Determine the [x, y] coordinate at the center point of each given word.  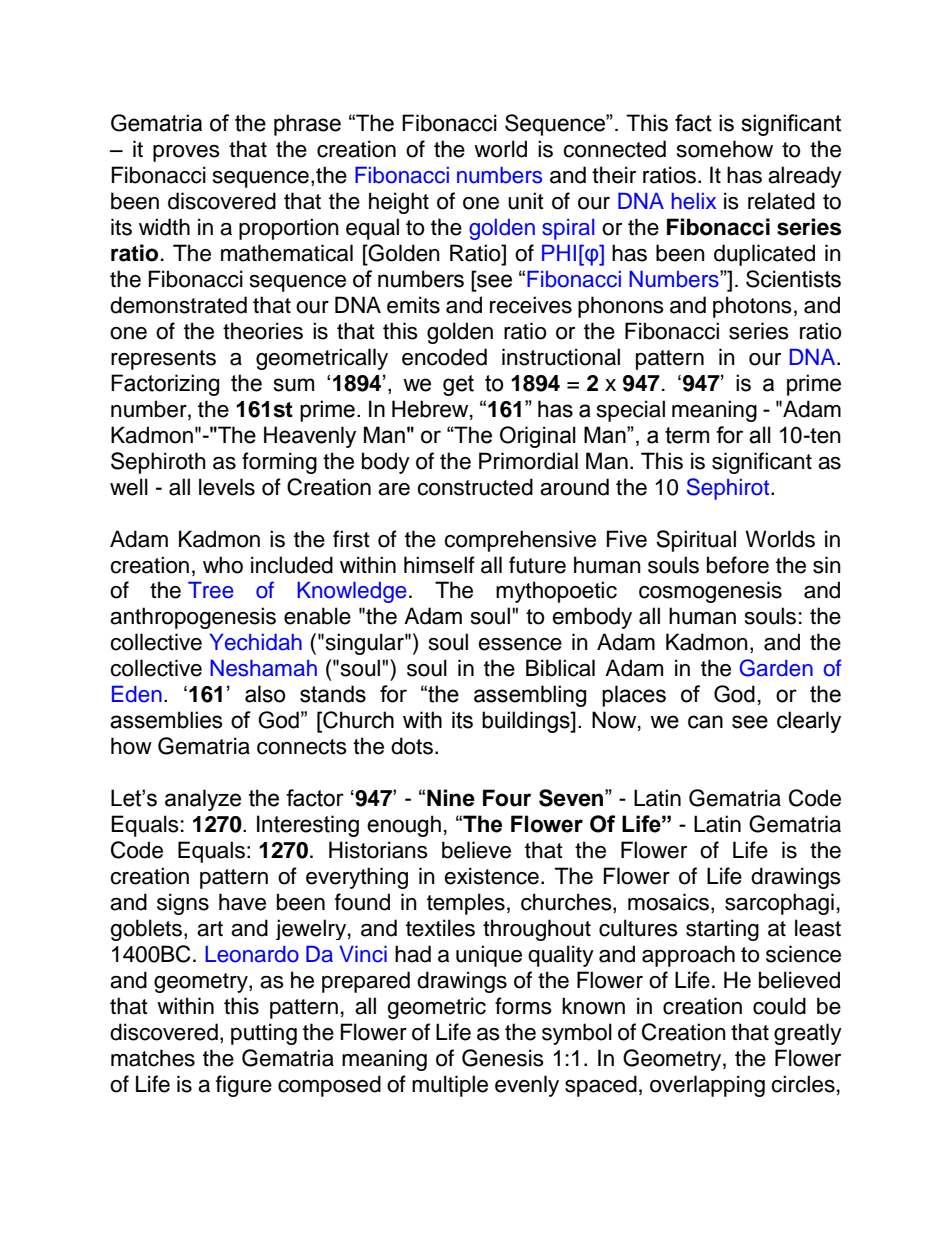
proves [186, 153]
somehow [725, 149]
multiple [450, 1086]
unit [526, 201]
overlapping [707, 1086]
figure [244, 1086]
